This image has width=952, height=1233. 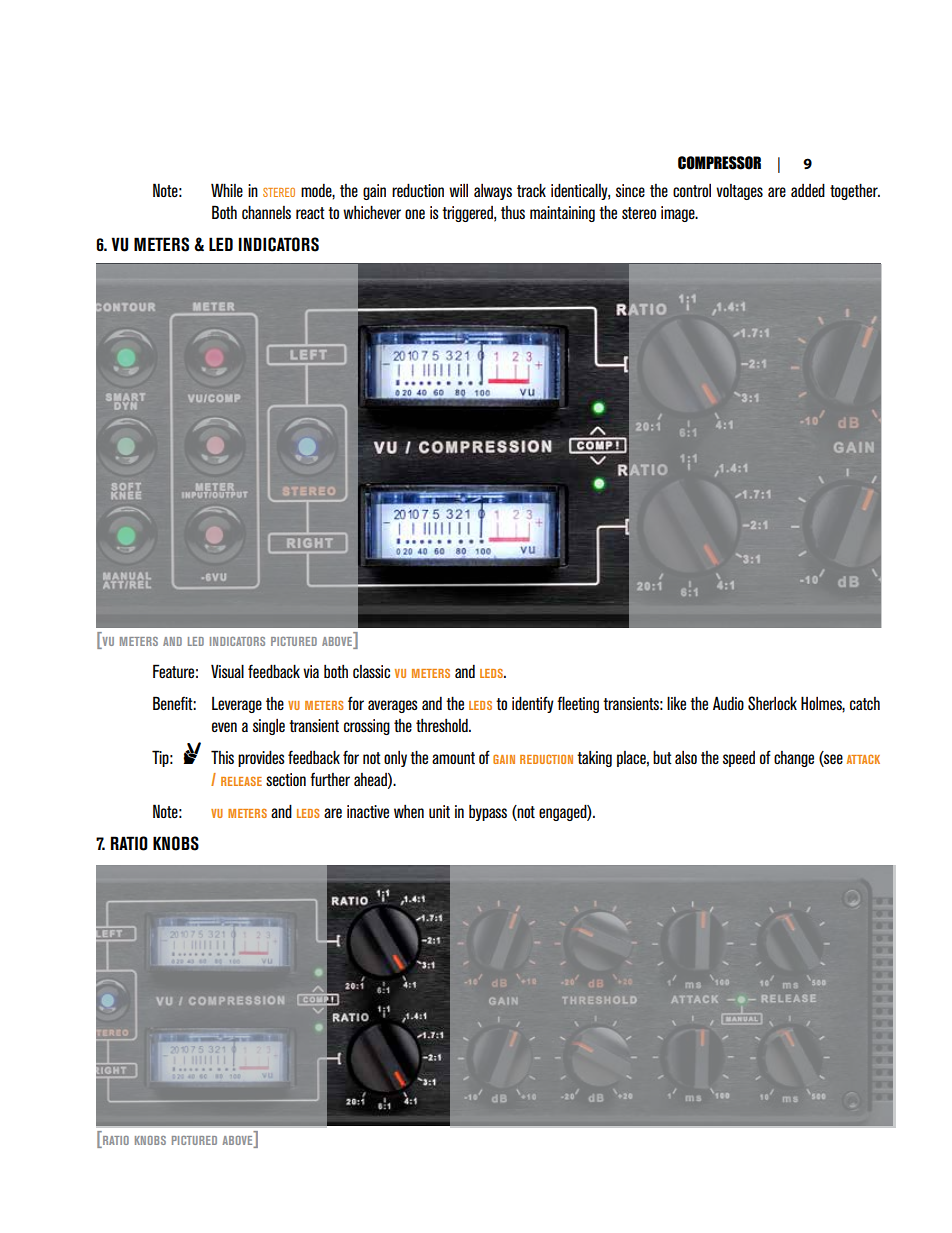 I want to click on identify, so click(x=533, y=704).
